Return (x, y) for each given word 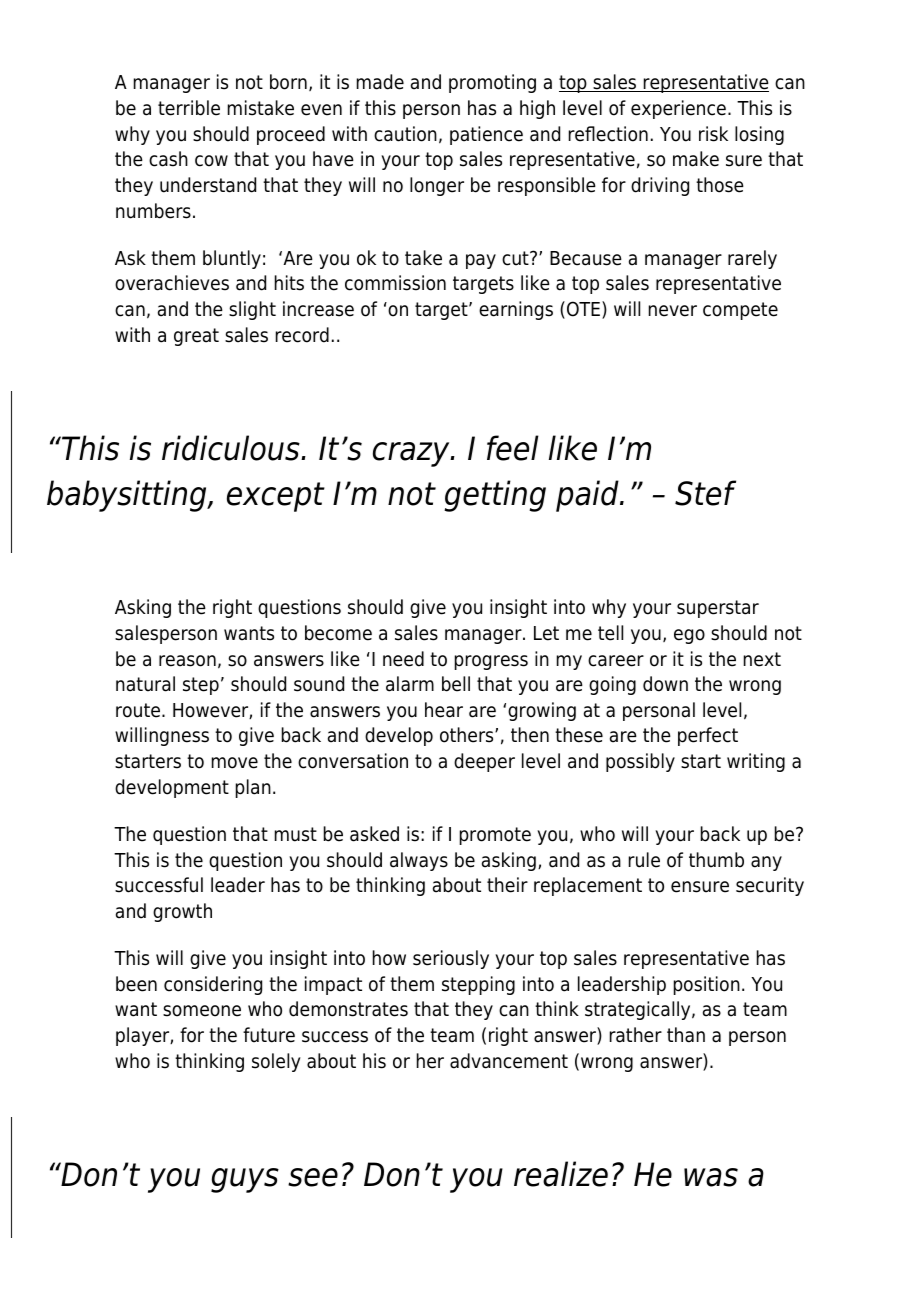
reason (187, 661)
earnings (516, 310)
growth (182, 912)
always (419, 861)
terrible (189, 108)
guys (245, 1180)
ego (689, 636)
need (403, 659)
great (196, 337)
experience (678, 109)
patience (486, 135)
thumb (716, 860)
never (673, 311)
